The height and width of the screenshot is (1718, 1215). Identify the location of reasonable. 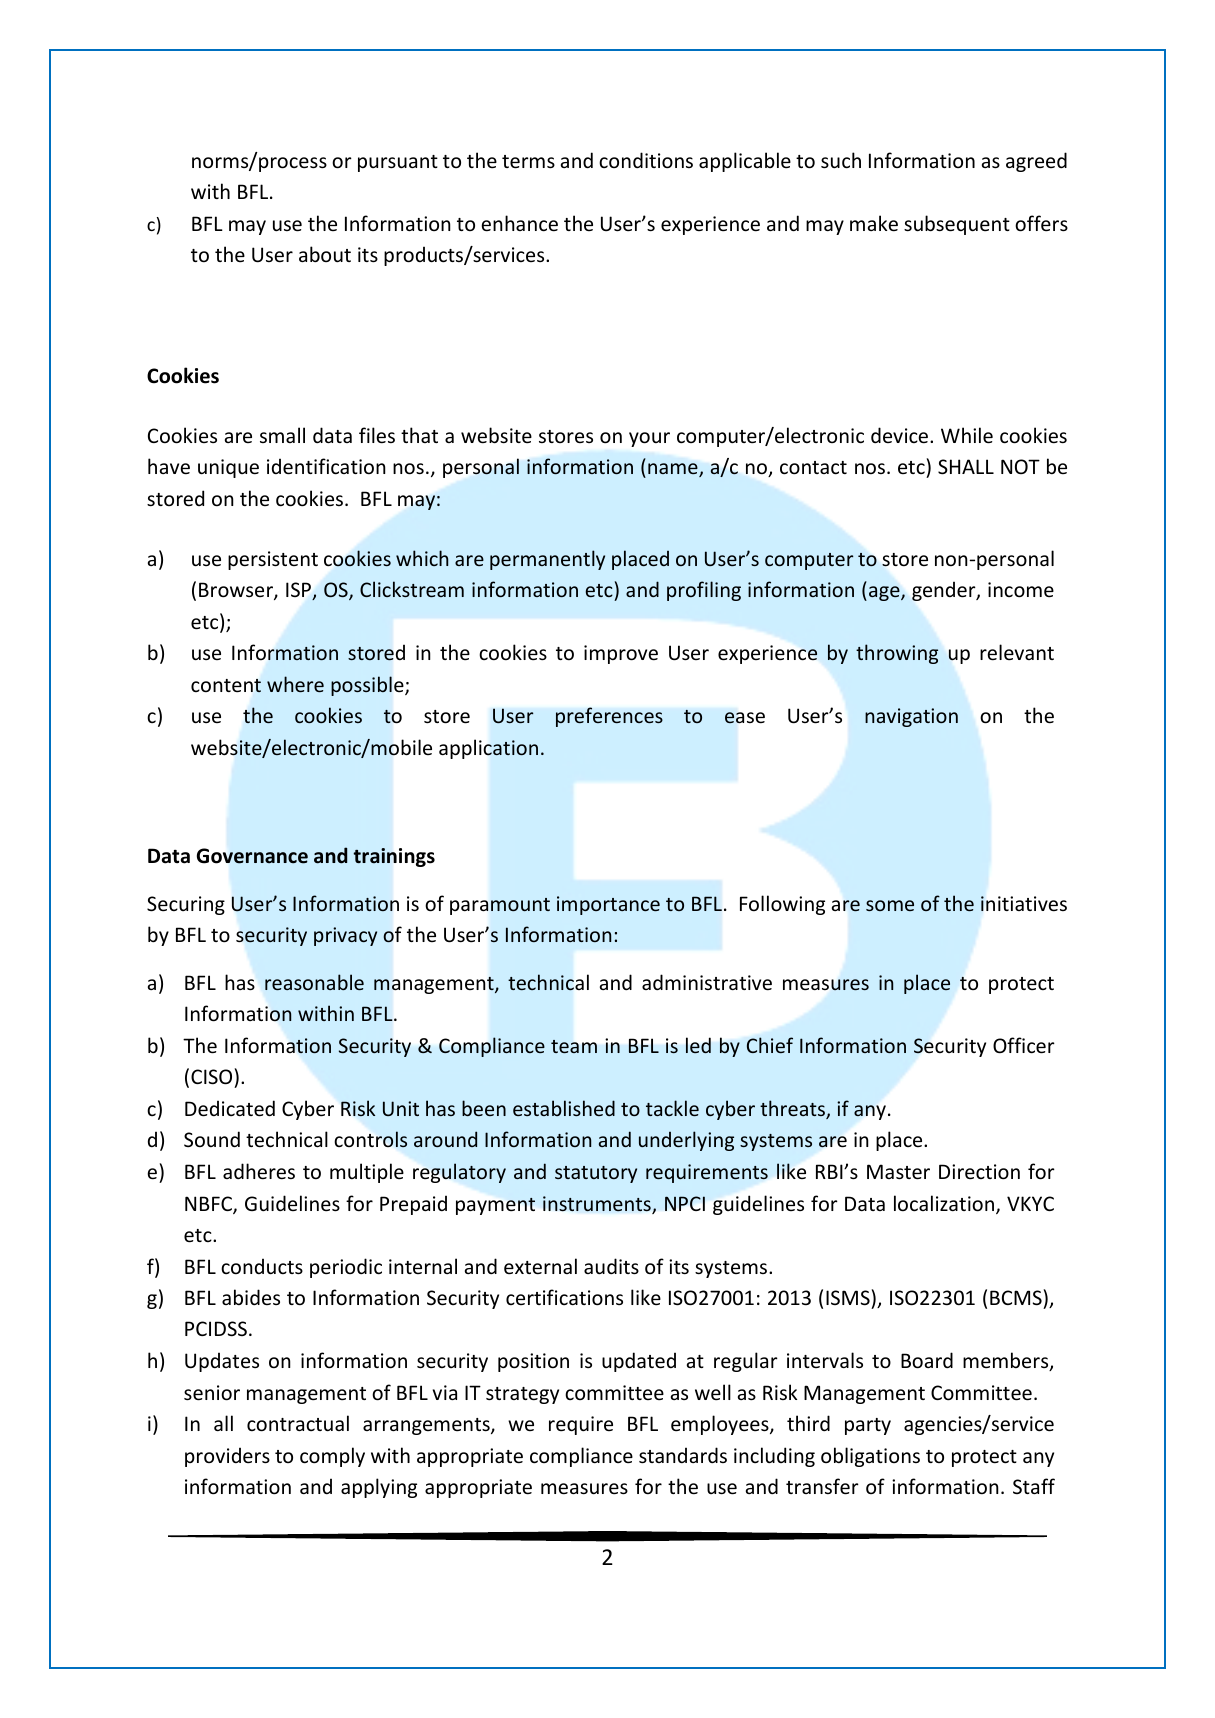
(314, 982).
